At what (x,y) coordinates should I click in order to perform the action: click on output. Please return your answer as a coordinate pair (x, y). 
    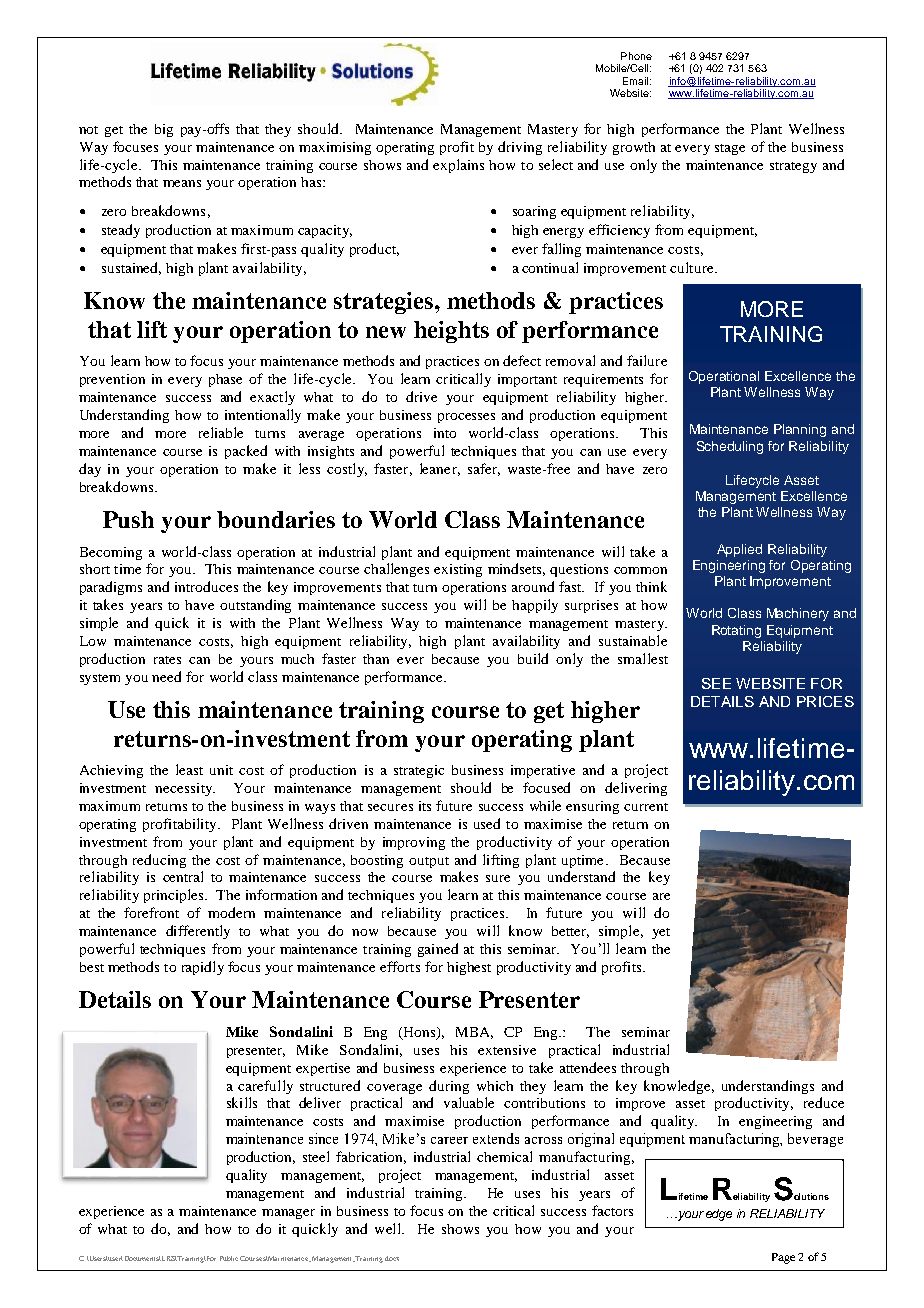
    Looking at the image, I should click on (429, 862).
